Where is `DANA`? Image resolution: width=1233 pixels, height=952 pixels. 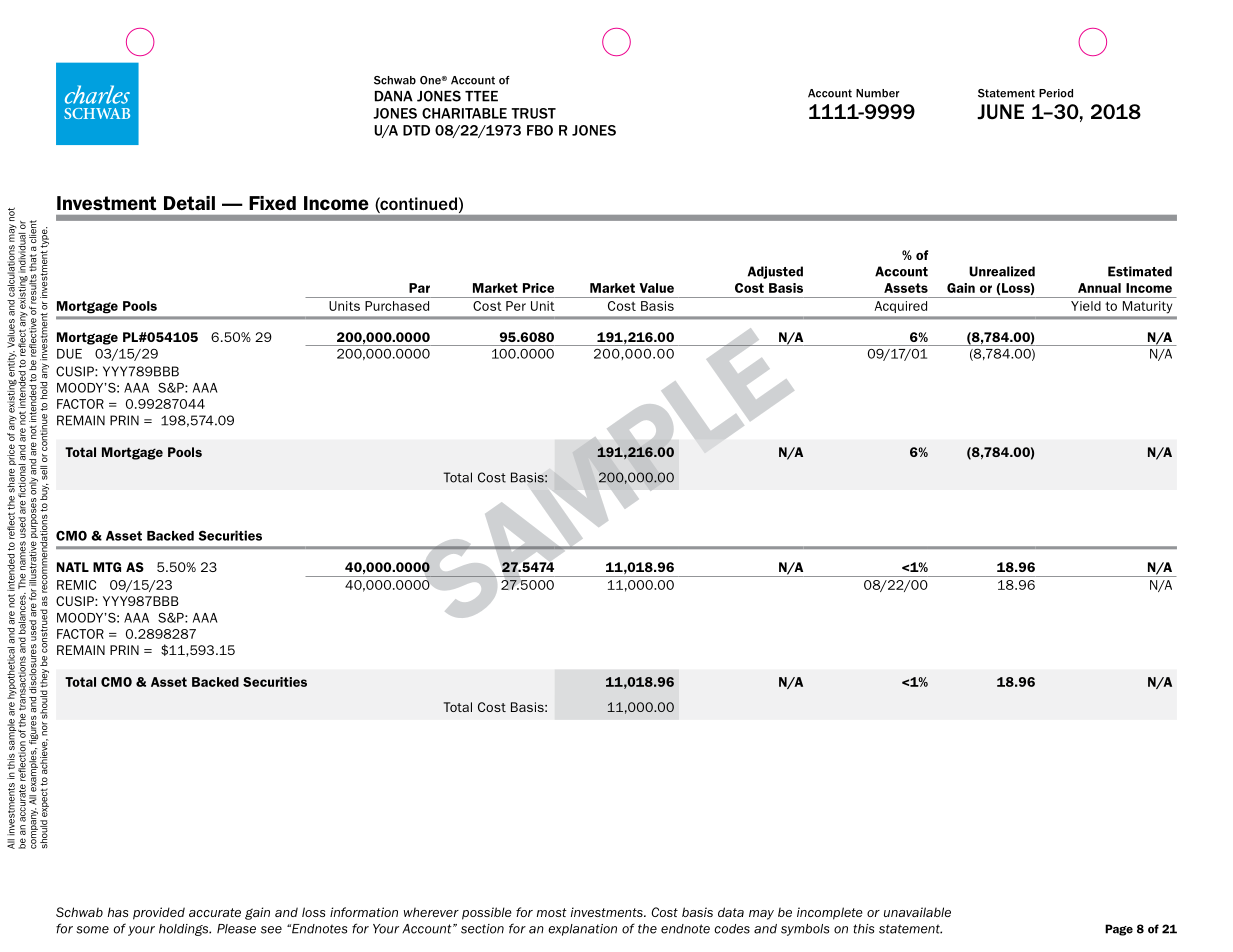
DANA is located at coordinates (394, 96).
